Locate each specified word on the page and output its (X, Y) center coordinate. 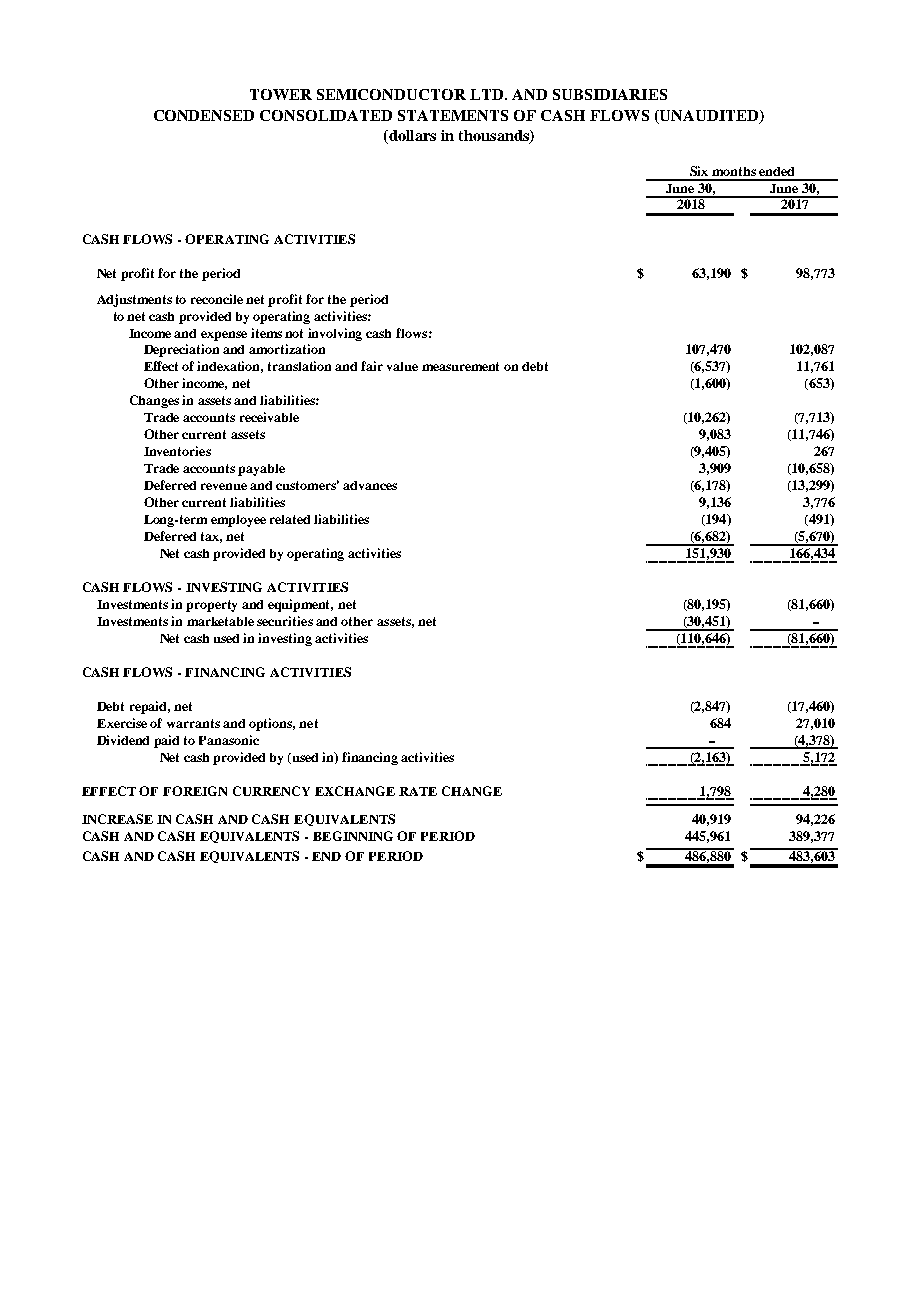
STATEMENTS (453, 115)
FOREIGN (195, 791)
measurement (460, 366)
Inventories (177, 451)
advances (370, 485)
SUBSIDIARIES (610, 94)
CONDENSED (204, 115)
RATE (418, 791)
